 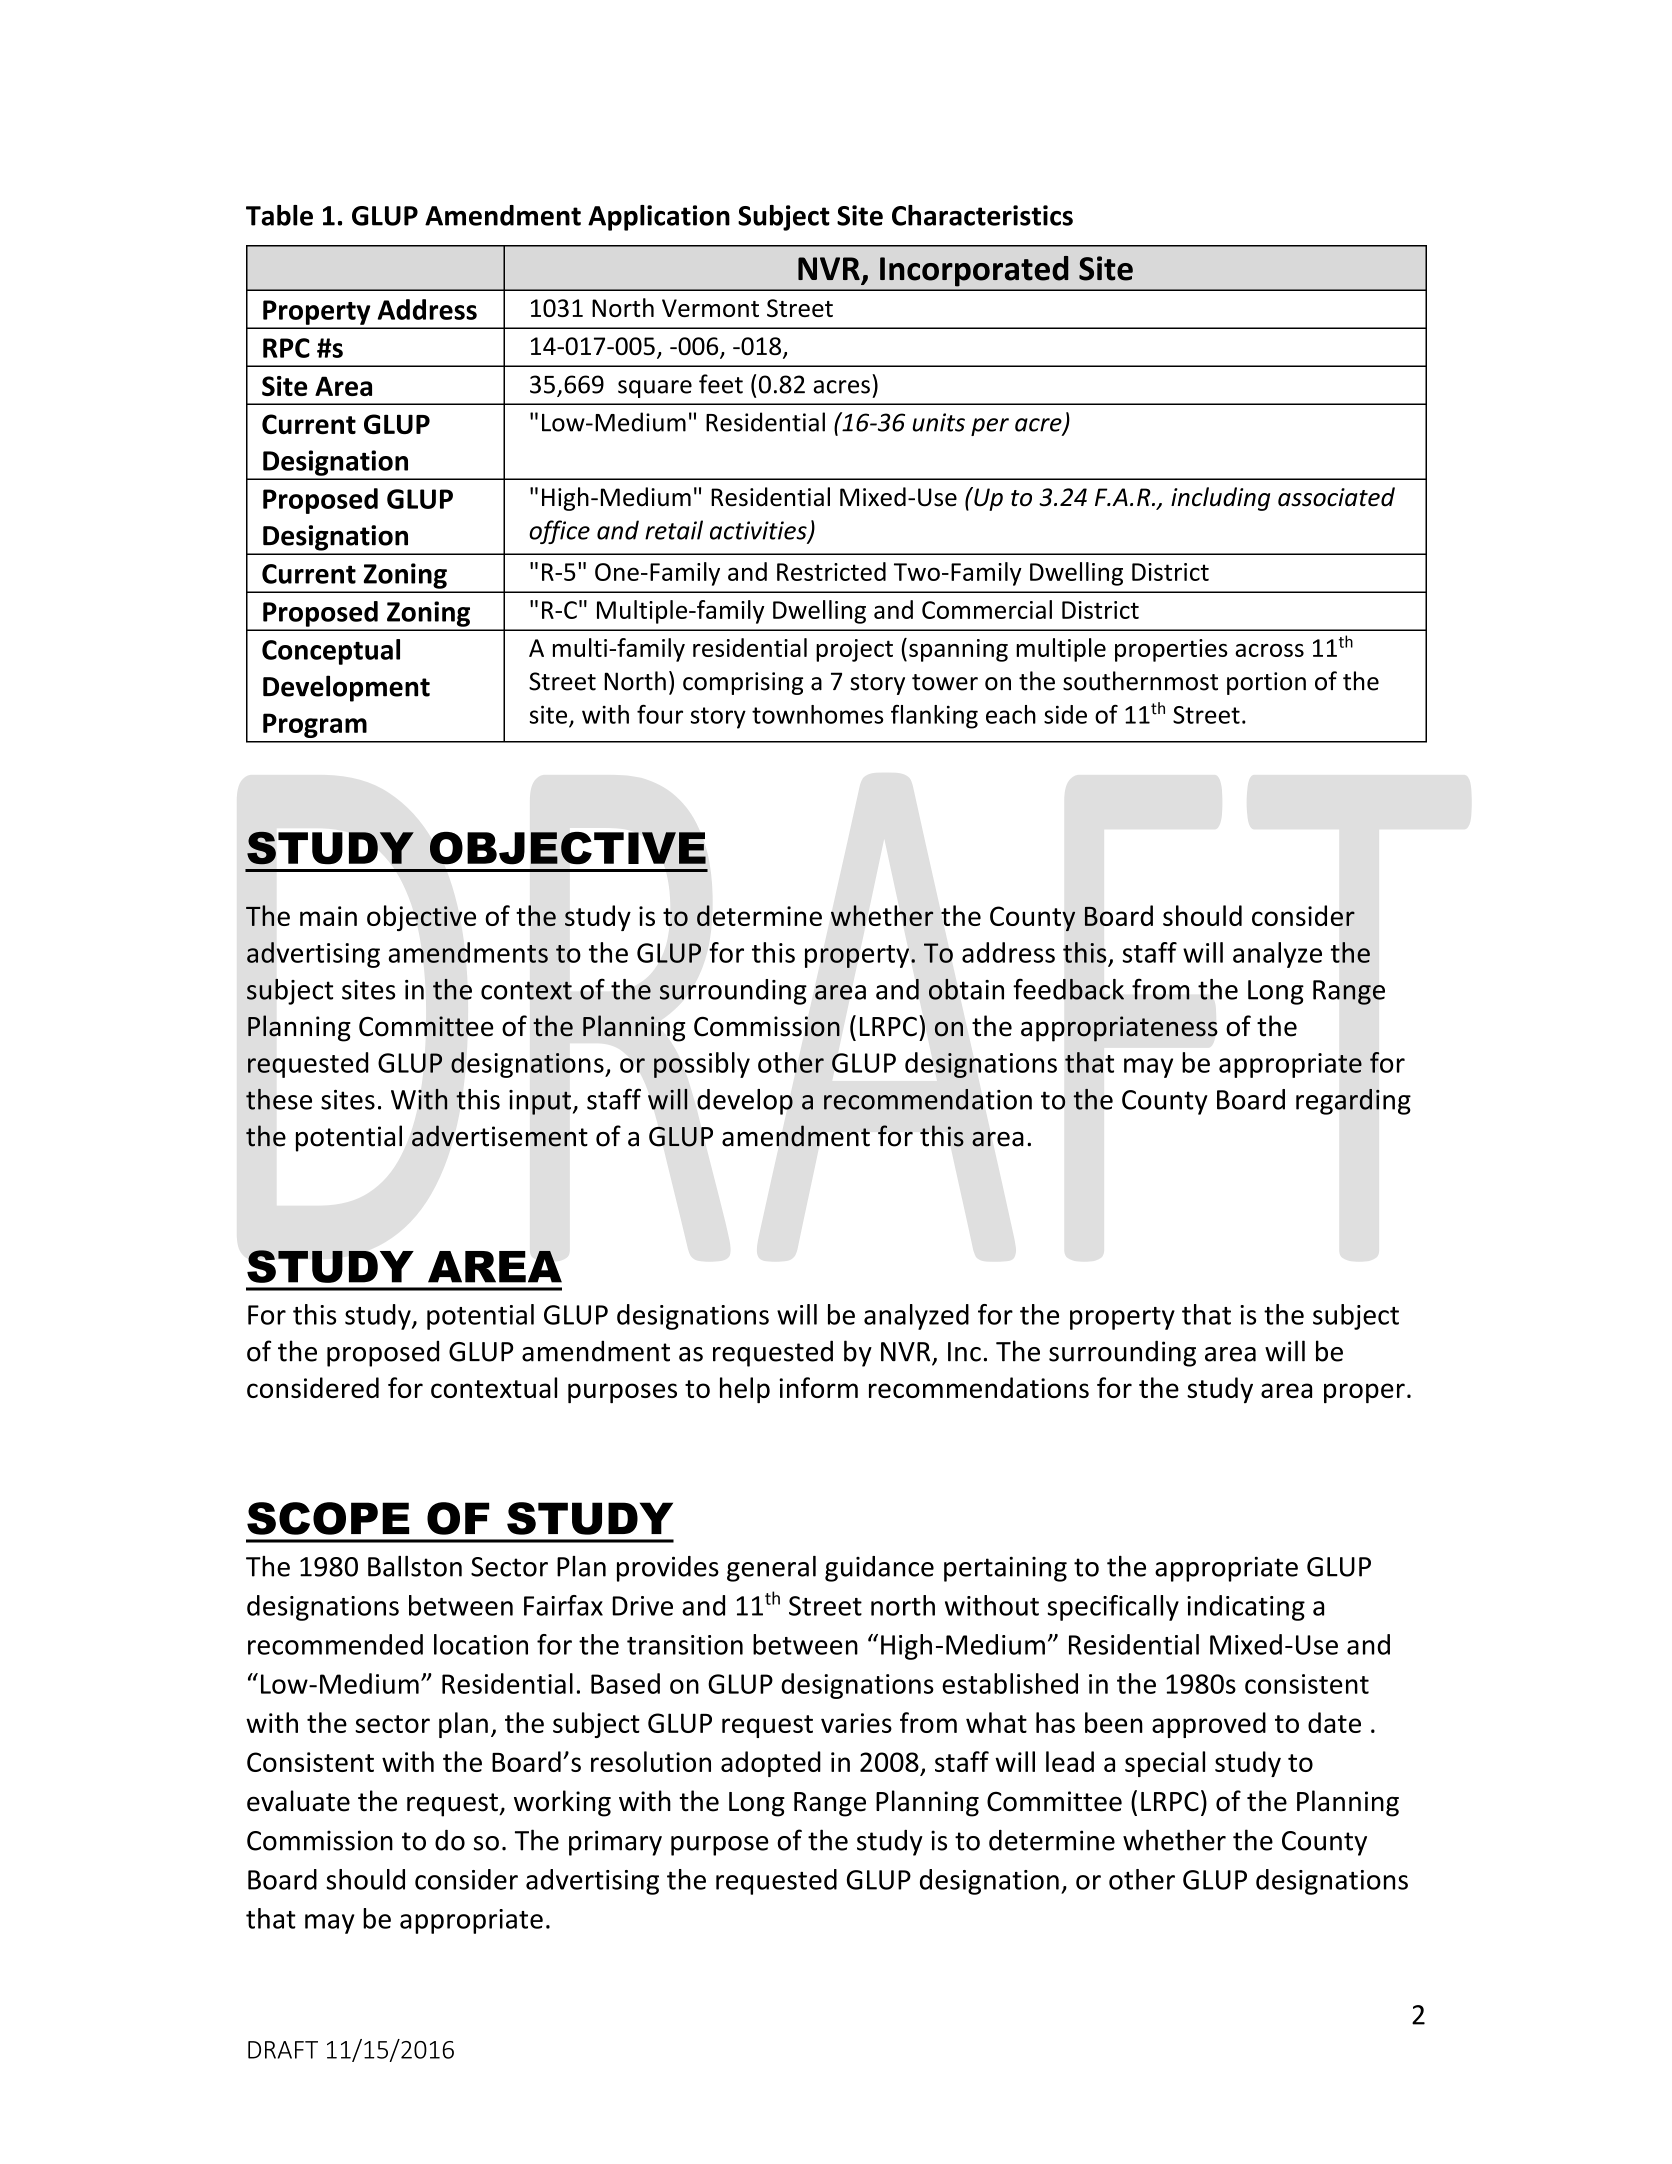 What do you see at coordinates (1246, 1608) in the screenshot?
I see `indicating` at bounding box center [1246, 1608].
